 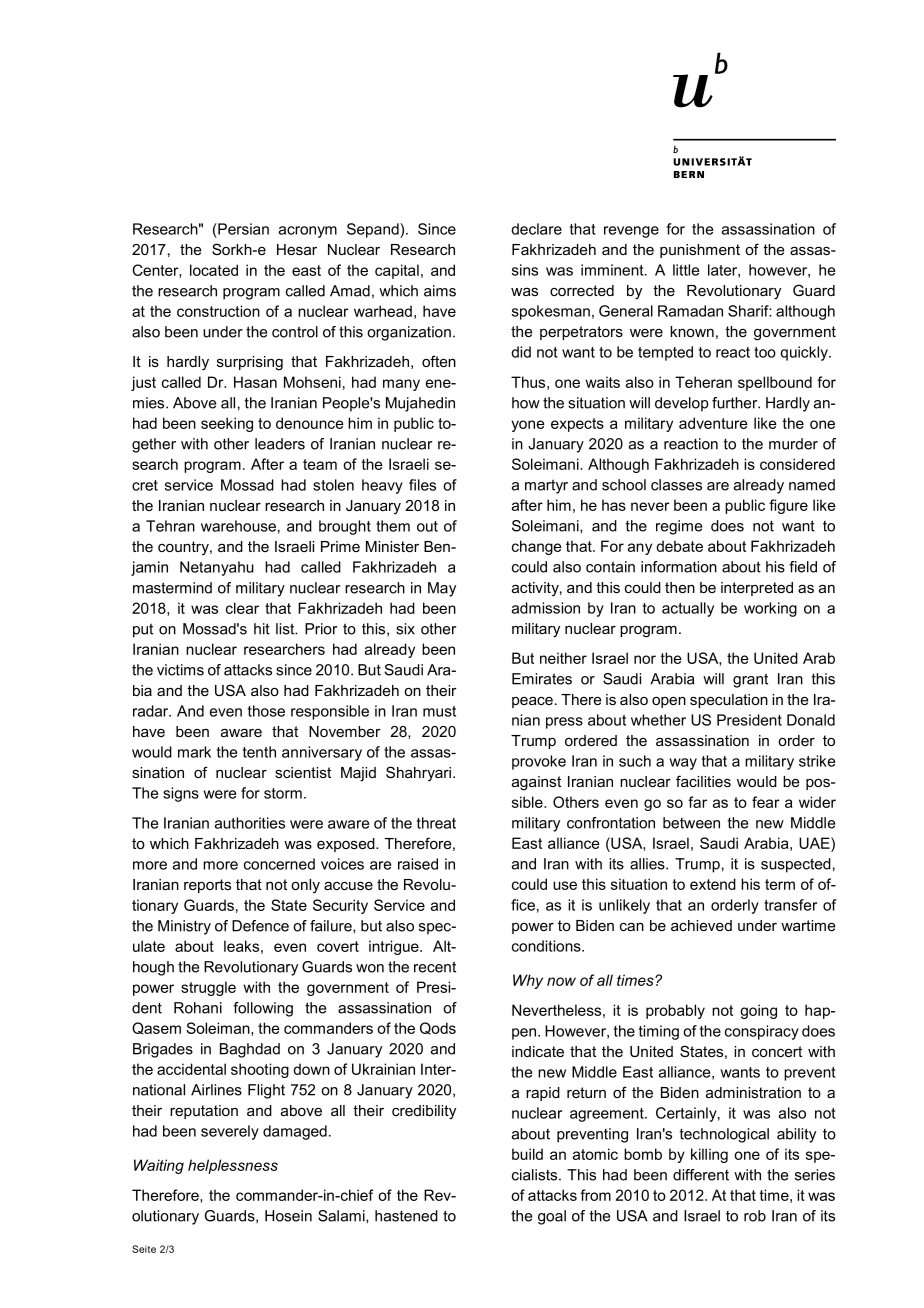 What do you see at coordinates (700, 251) in the document?
I see `punishment` at bounding box center [700, 251].
